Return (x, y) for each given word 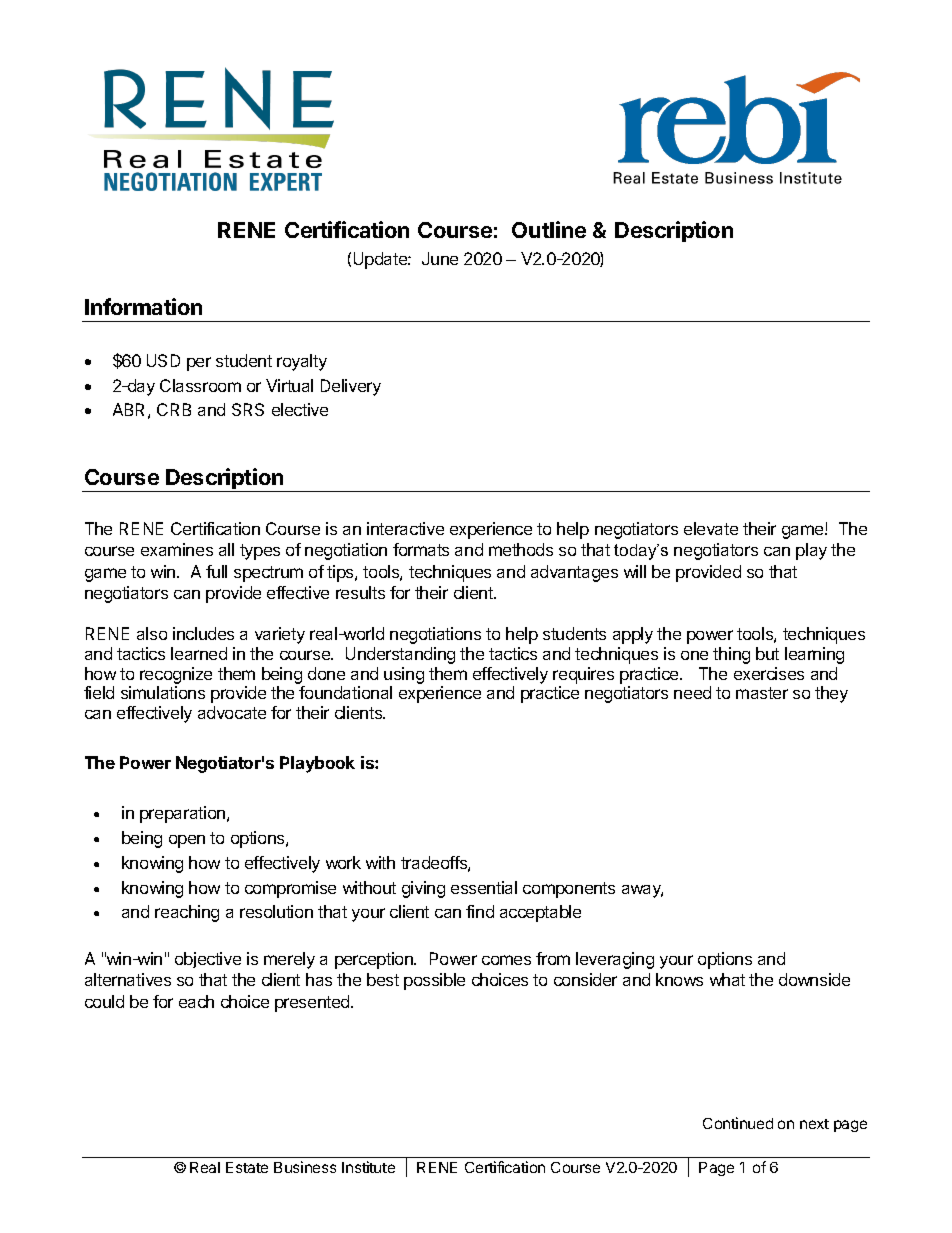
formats (421, 549)
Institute (368, 1167)
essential (484, 887)
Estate (247, 1167)
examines (177, 549)
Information (143, 306)
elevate (711, 528)
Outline (549, 229)
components (569, 890)
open (187, 841)
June (440, 258)
